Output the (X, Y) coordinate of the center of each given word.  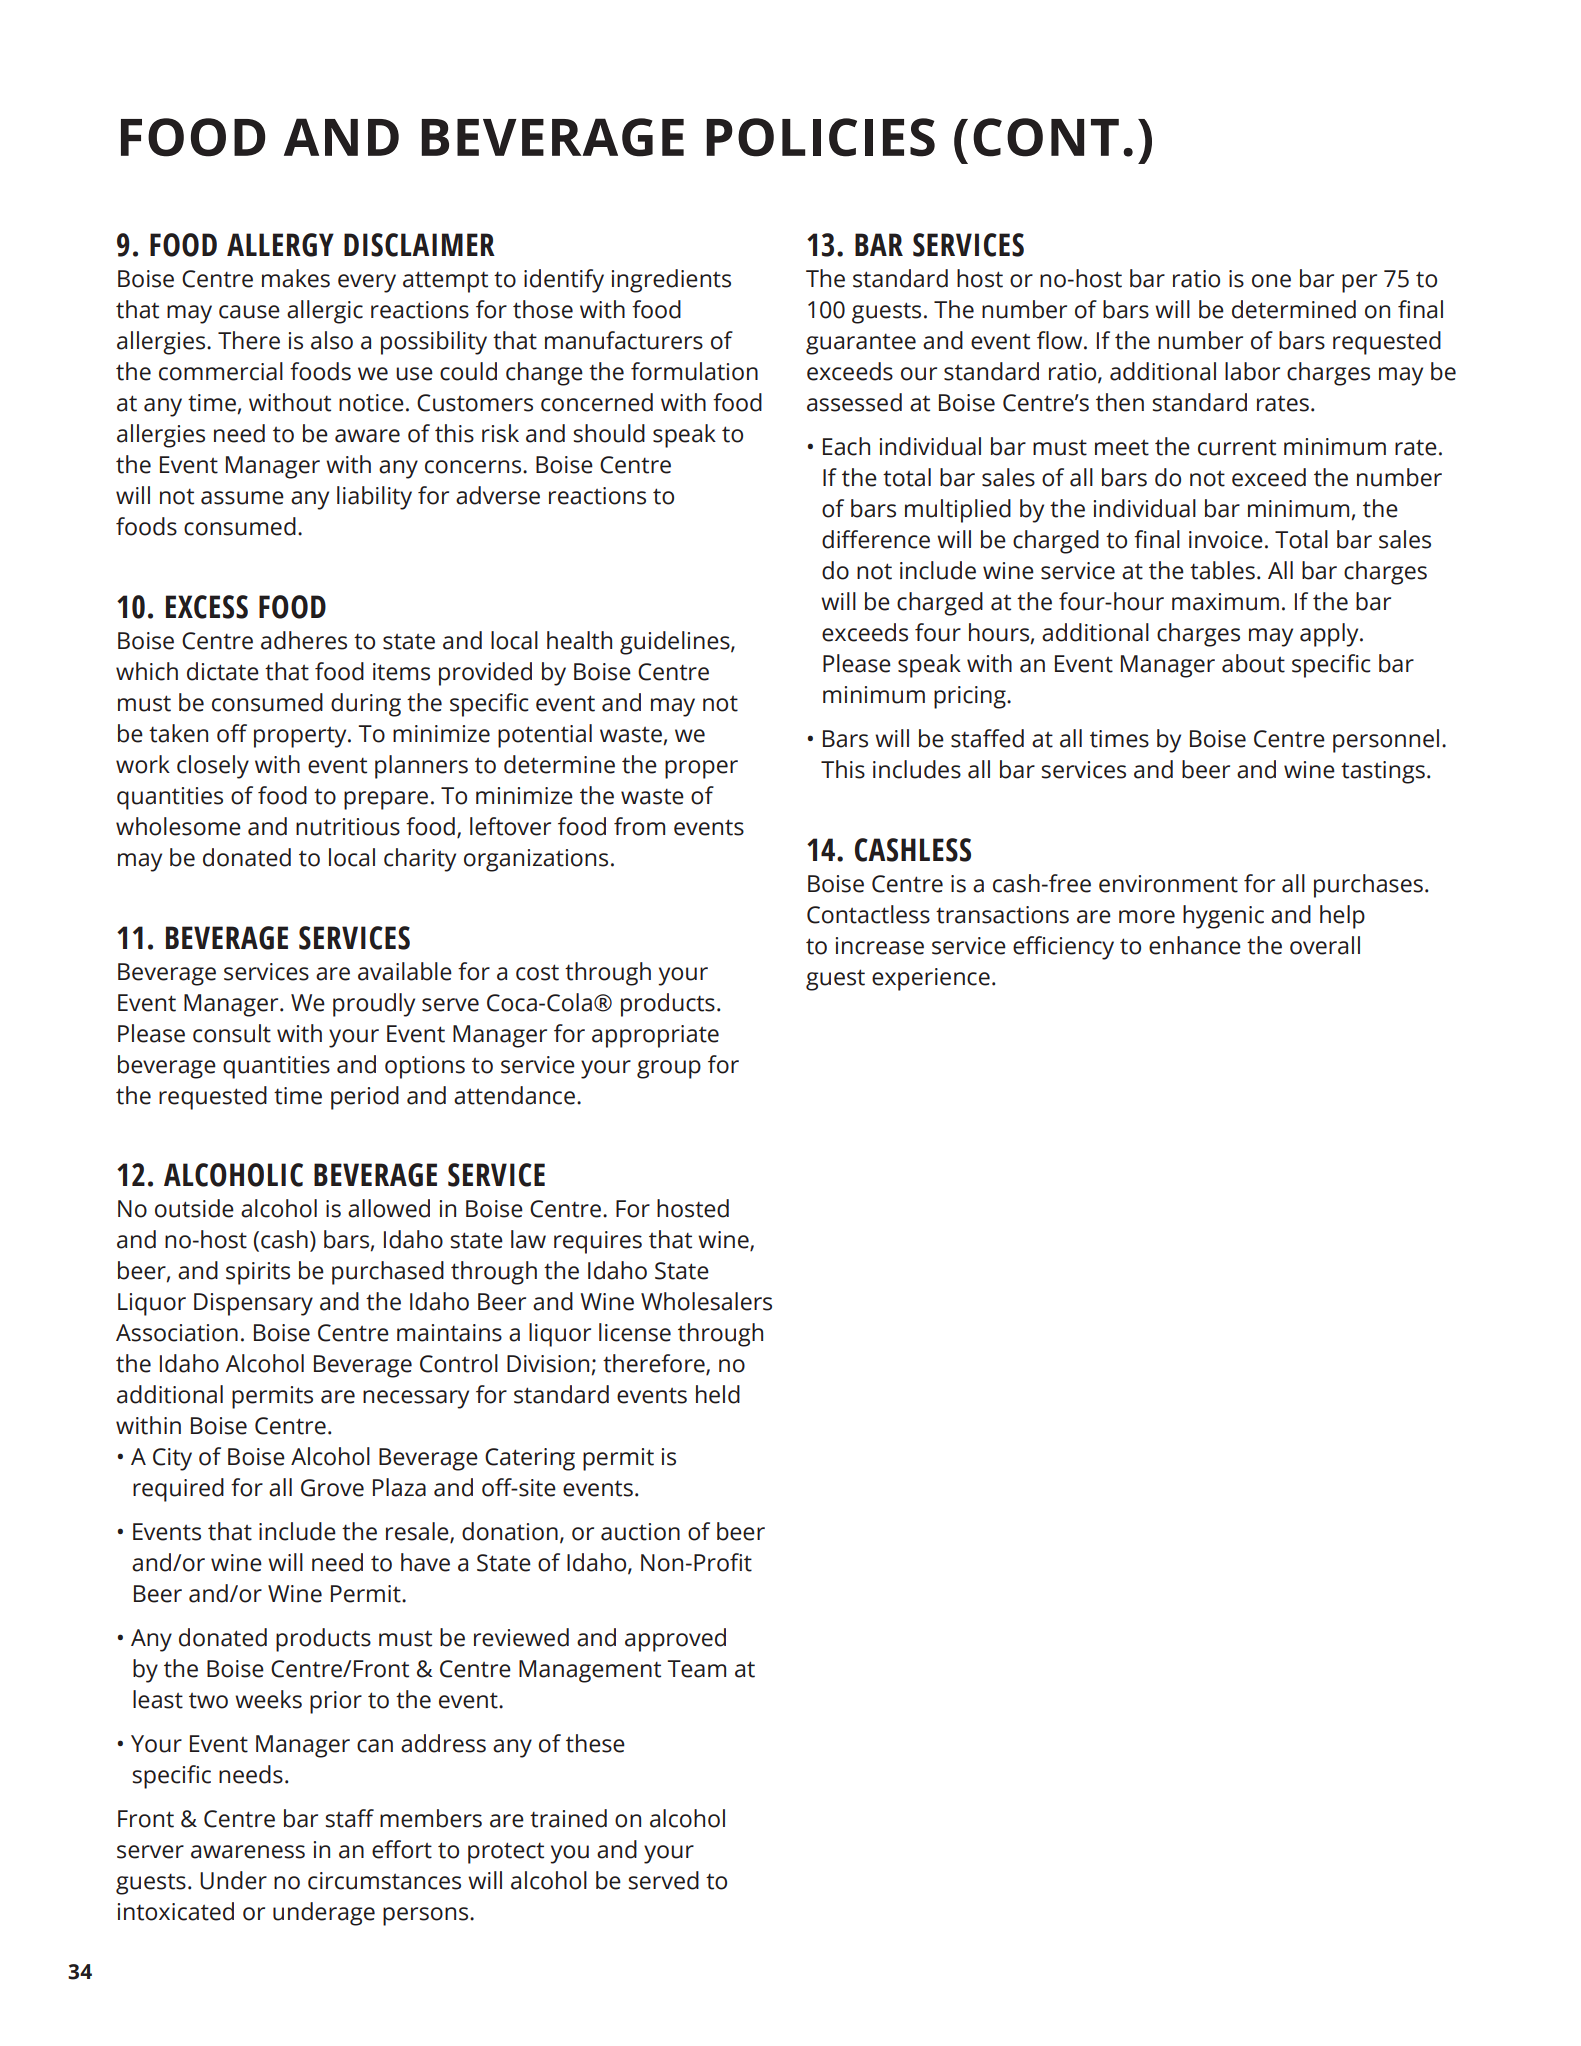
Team (696, 1669)
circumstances (384, 1881)
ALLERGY (280, 245)
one (1271, 281)
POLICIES (821, 137)
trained (568, 1818)
